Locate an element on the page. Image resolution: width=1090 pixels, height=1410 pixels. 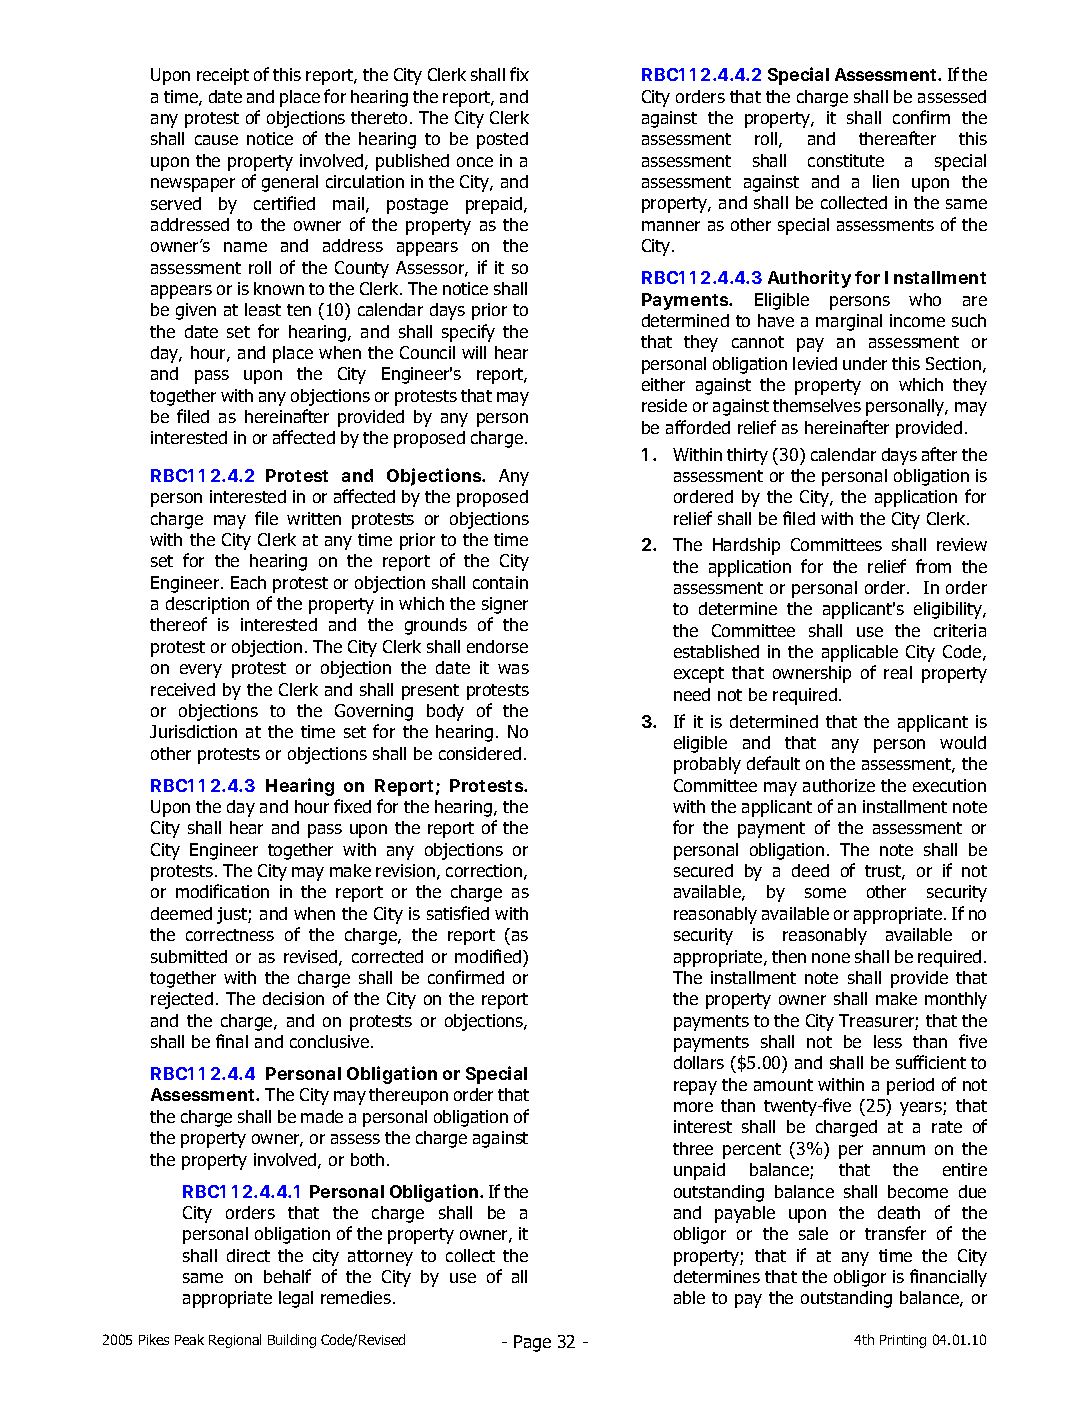
Printing is located at coordinates (903, 1341).
